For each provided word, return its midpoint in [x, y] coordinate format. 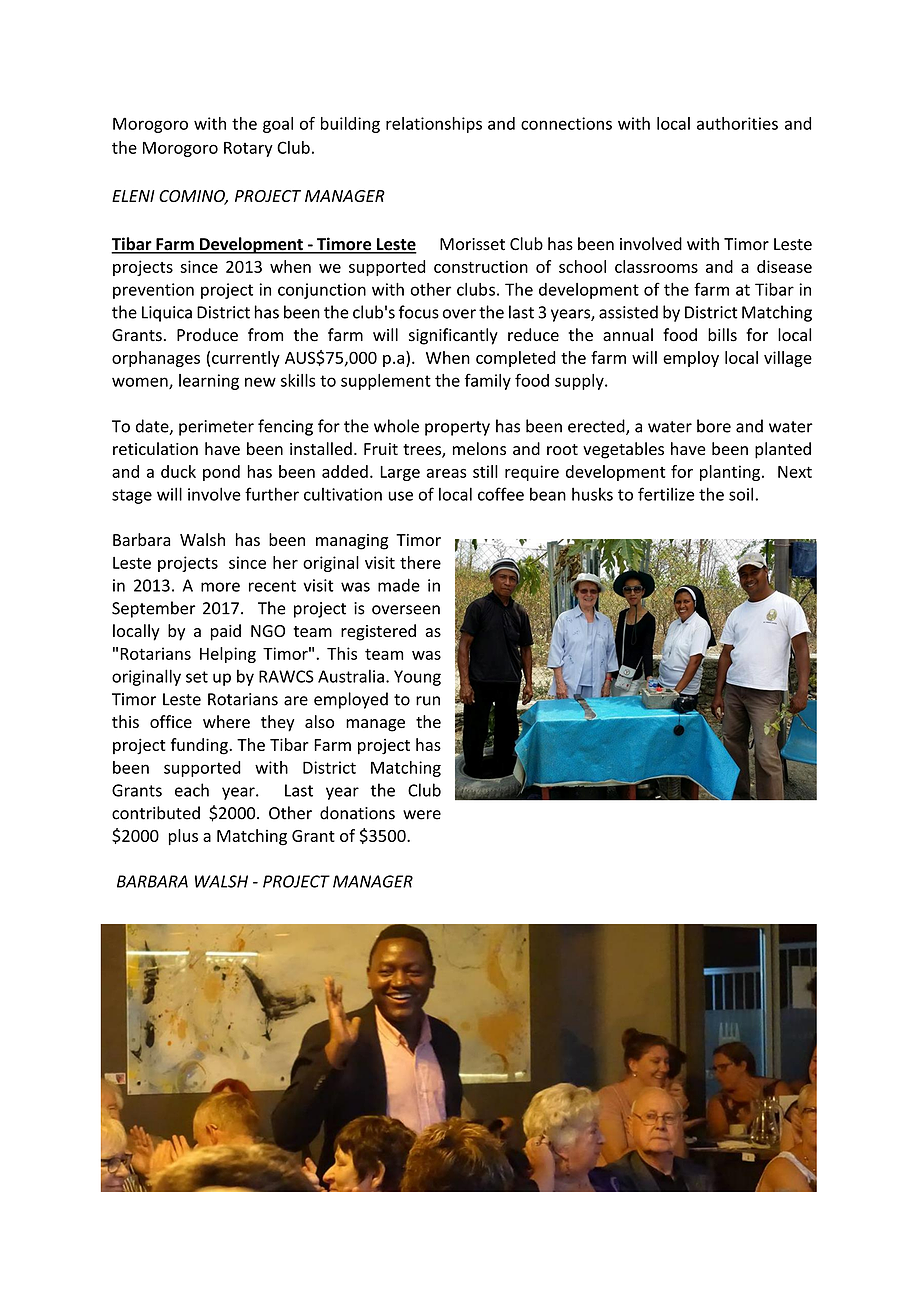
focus [419, 312]
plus [183, 837]
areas [447, 473]
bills [722, 335]
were [422, 815]
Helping [228, 655]
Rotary [248, 149]
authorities [737, 123]
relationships [434, 125]
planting [731, 473]
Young [417, 678]
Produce [207, 335]
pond [221, 473]
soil [742, 494]
